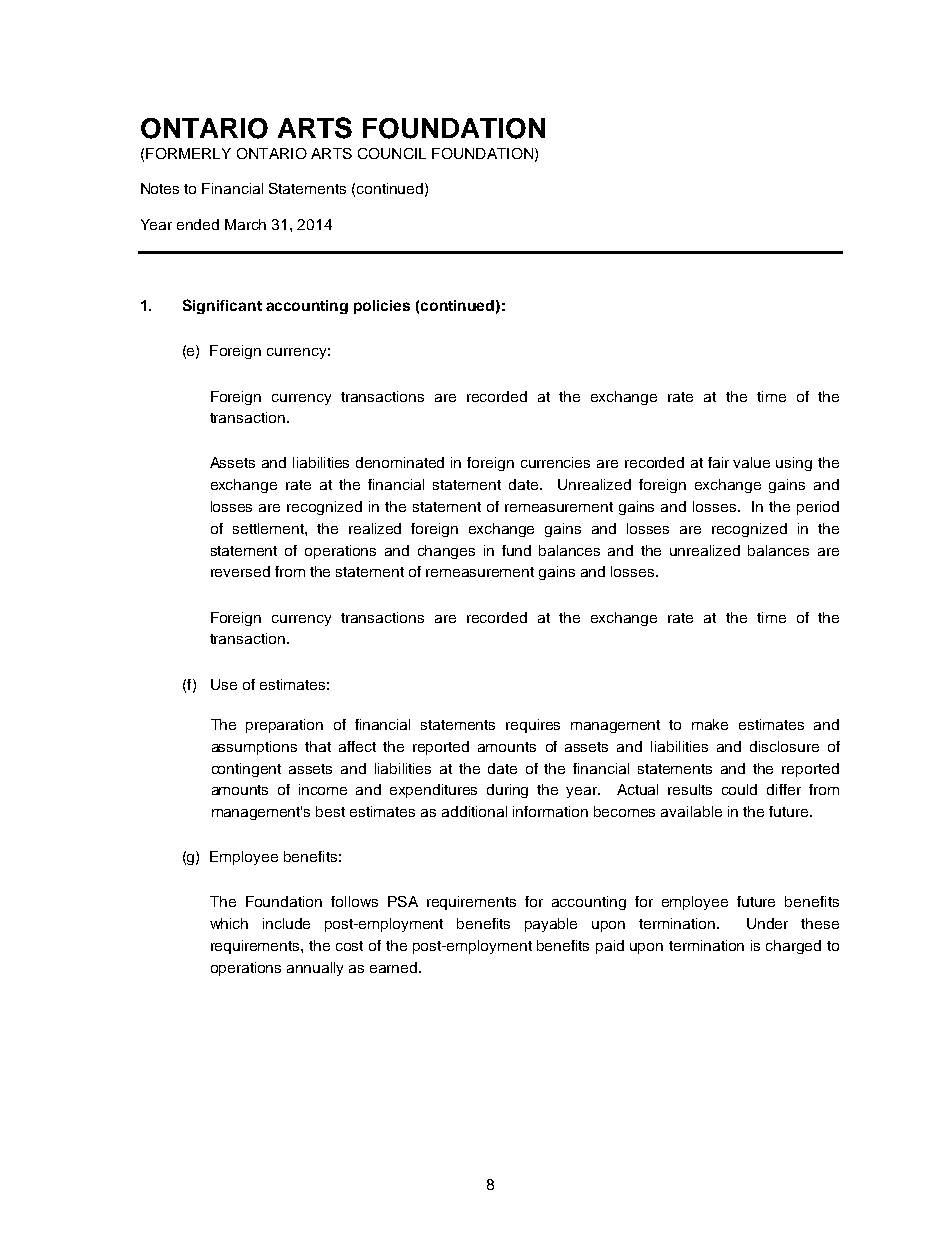  What do you see at coordinates (533, 726) in the screenshot?
I see `requires` at bounding box center [533, 726].
